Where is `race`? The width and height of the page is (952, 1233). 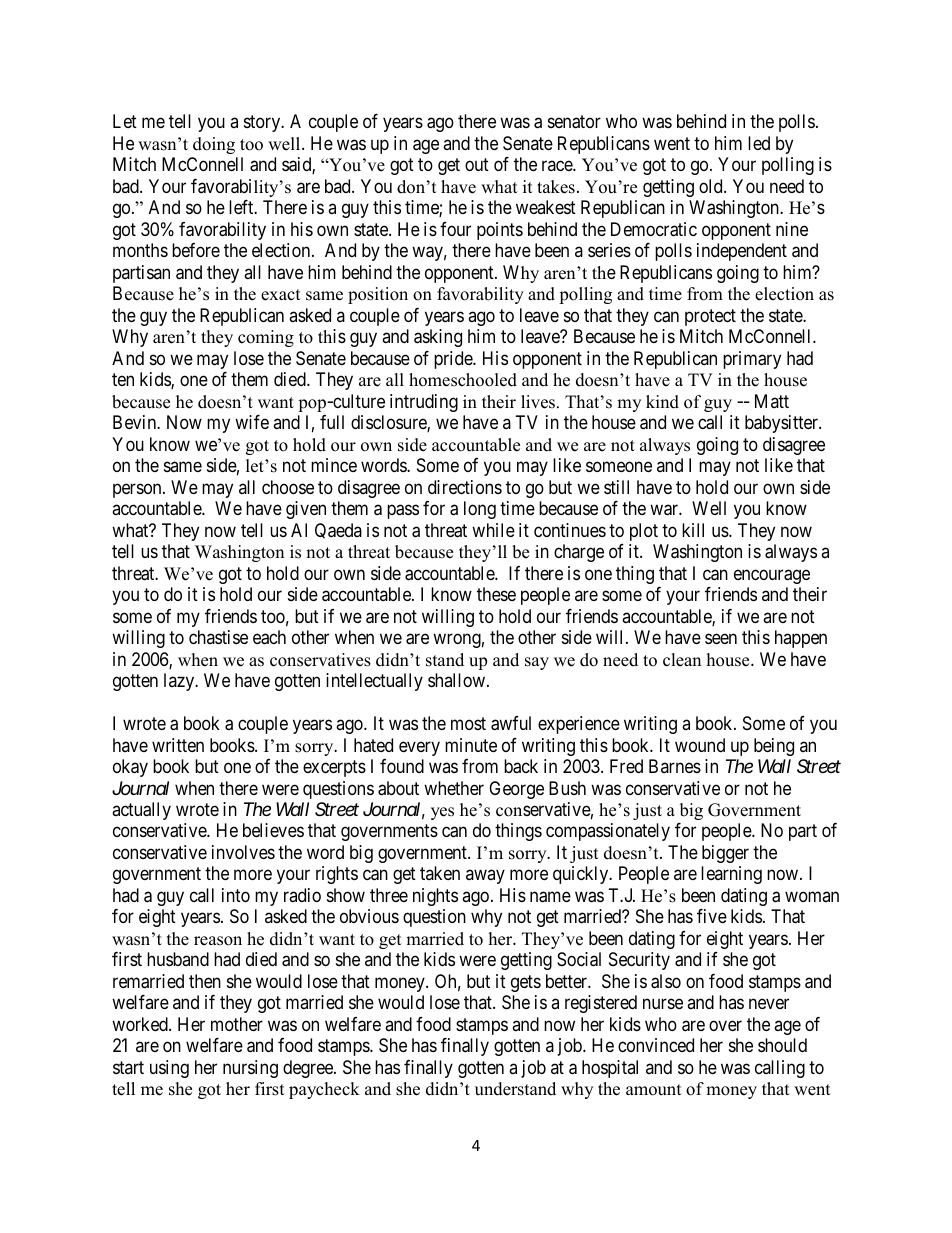
race is located at coordinates (558, 166).
